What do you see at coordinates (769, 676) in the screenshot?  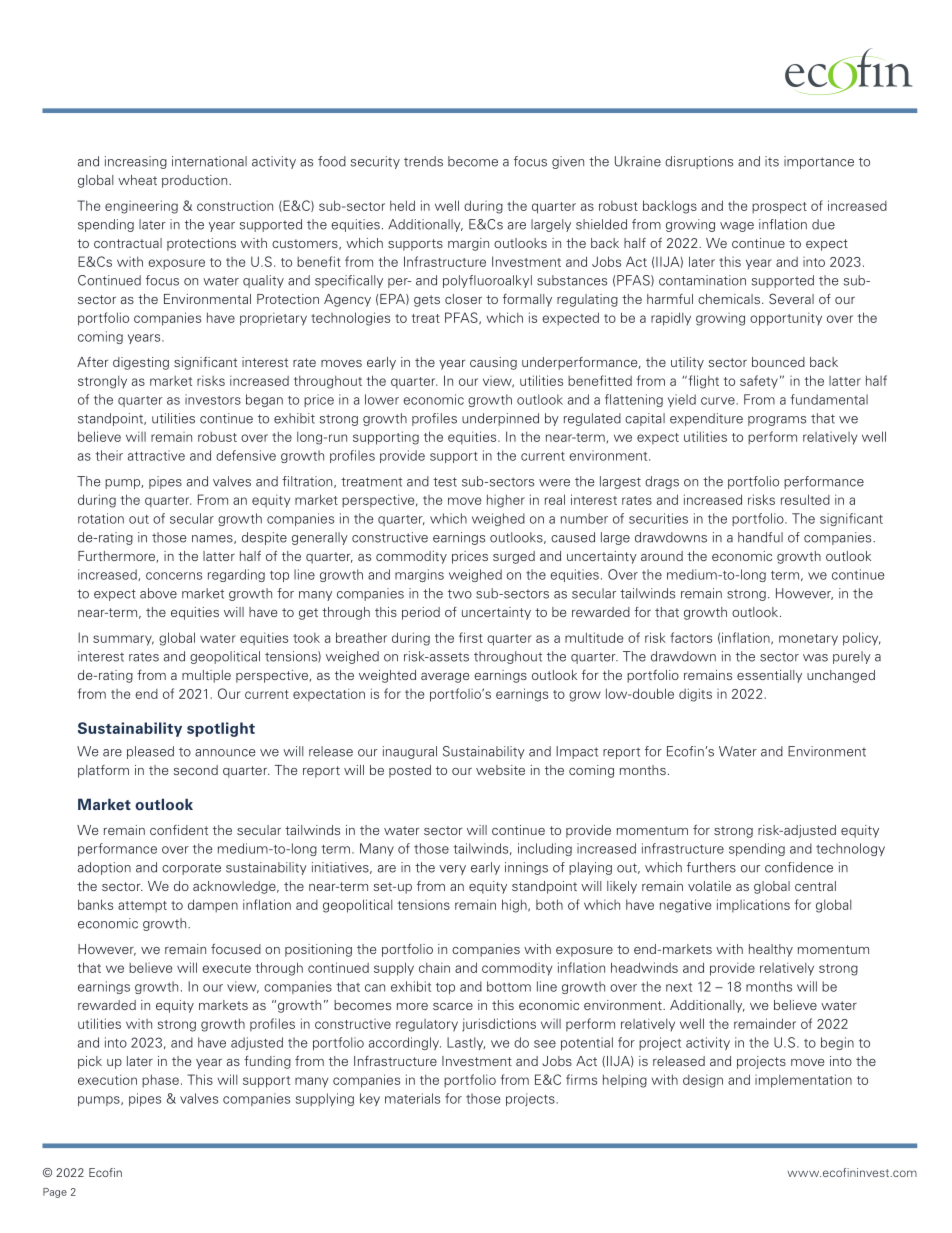 I see `essentially` at bounding box center [769, 676].
